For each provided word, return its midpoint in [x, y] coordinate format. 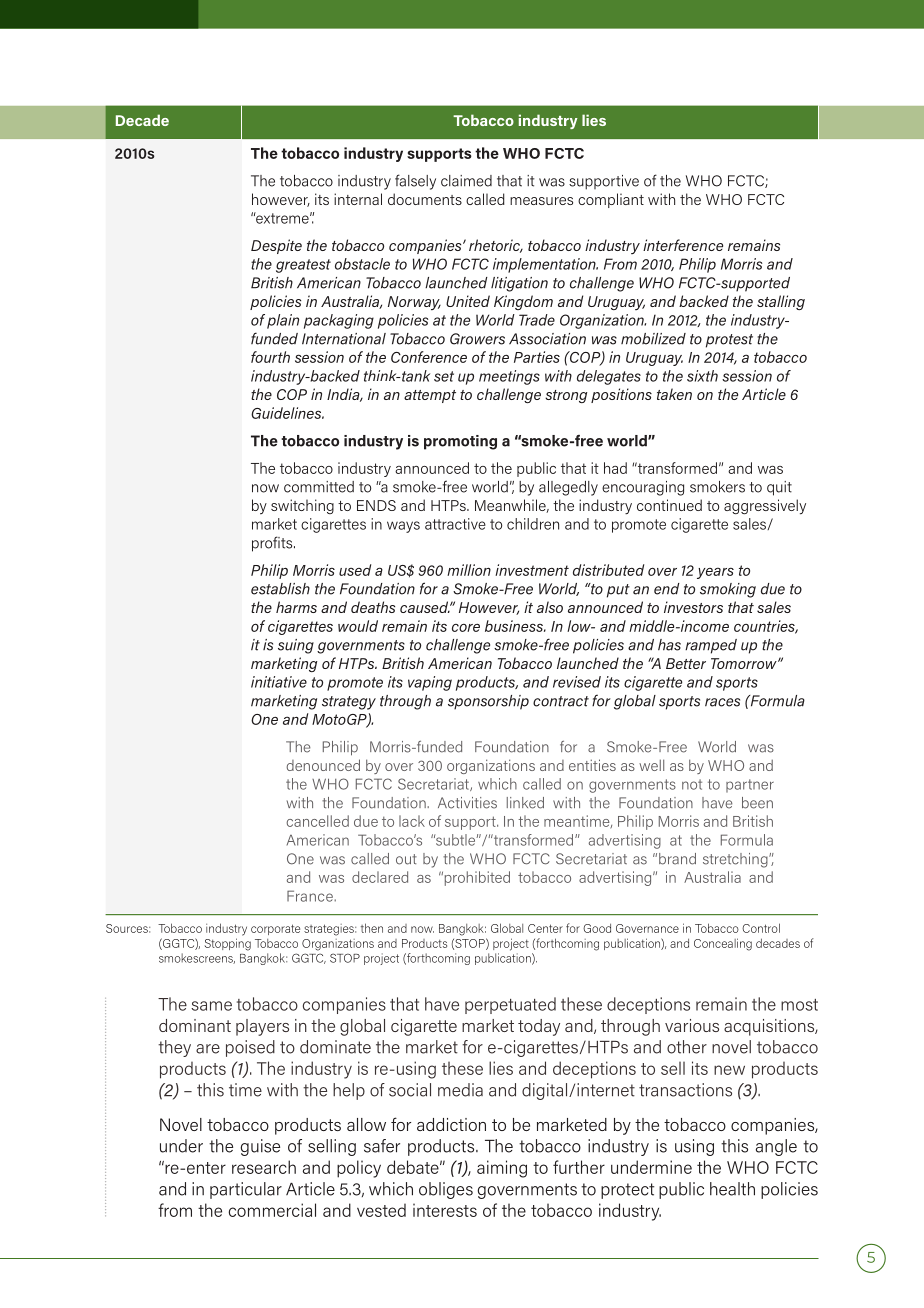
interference [683, 245]
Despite [276, 246]
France [311, 896]
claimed [466, 181]
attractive [455, 524]
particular [246, 1190]
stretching [736, 860]
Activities [467, 803]
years [715, 573]
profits [273, 544]
